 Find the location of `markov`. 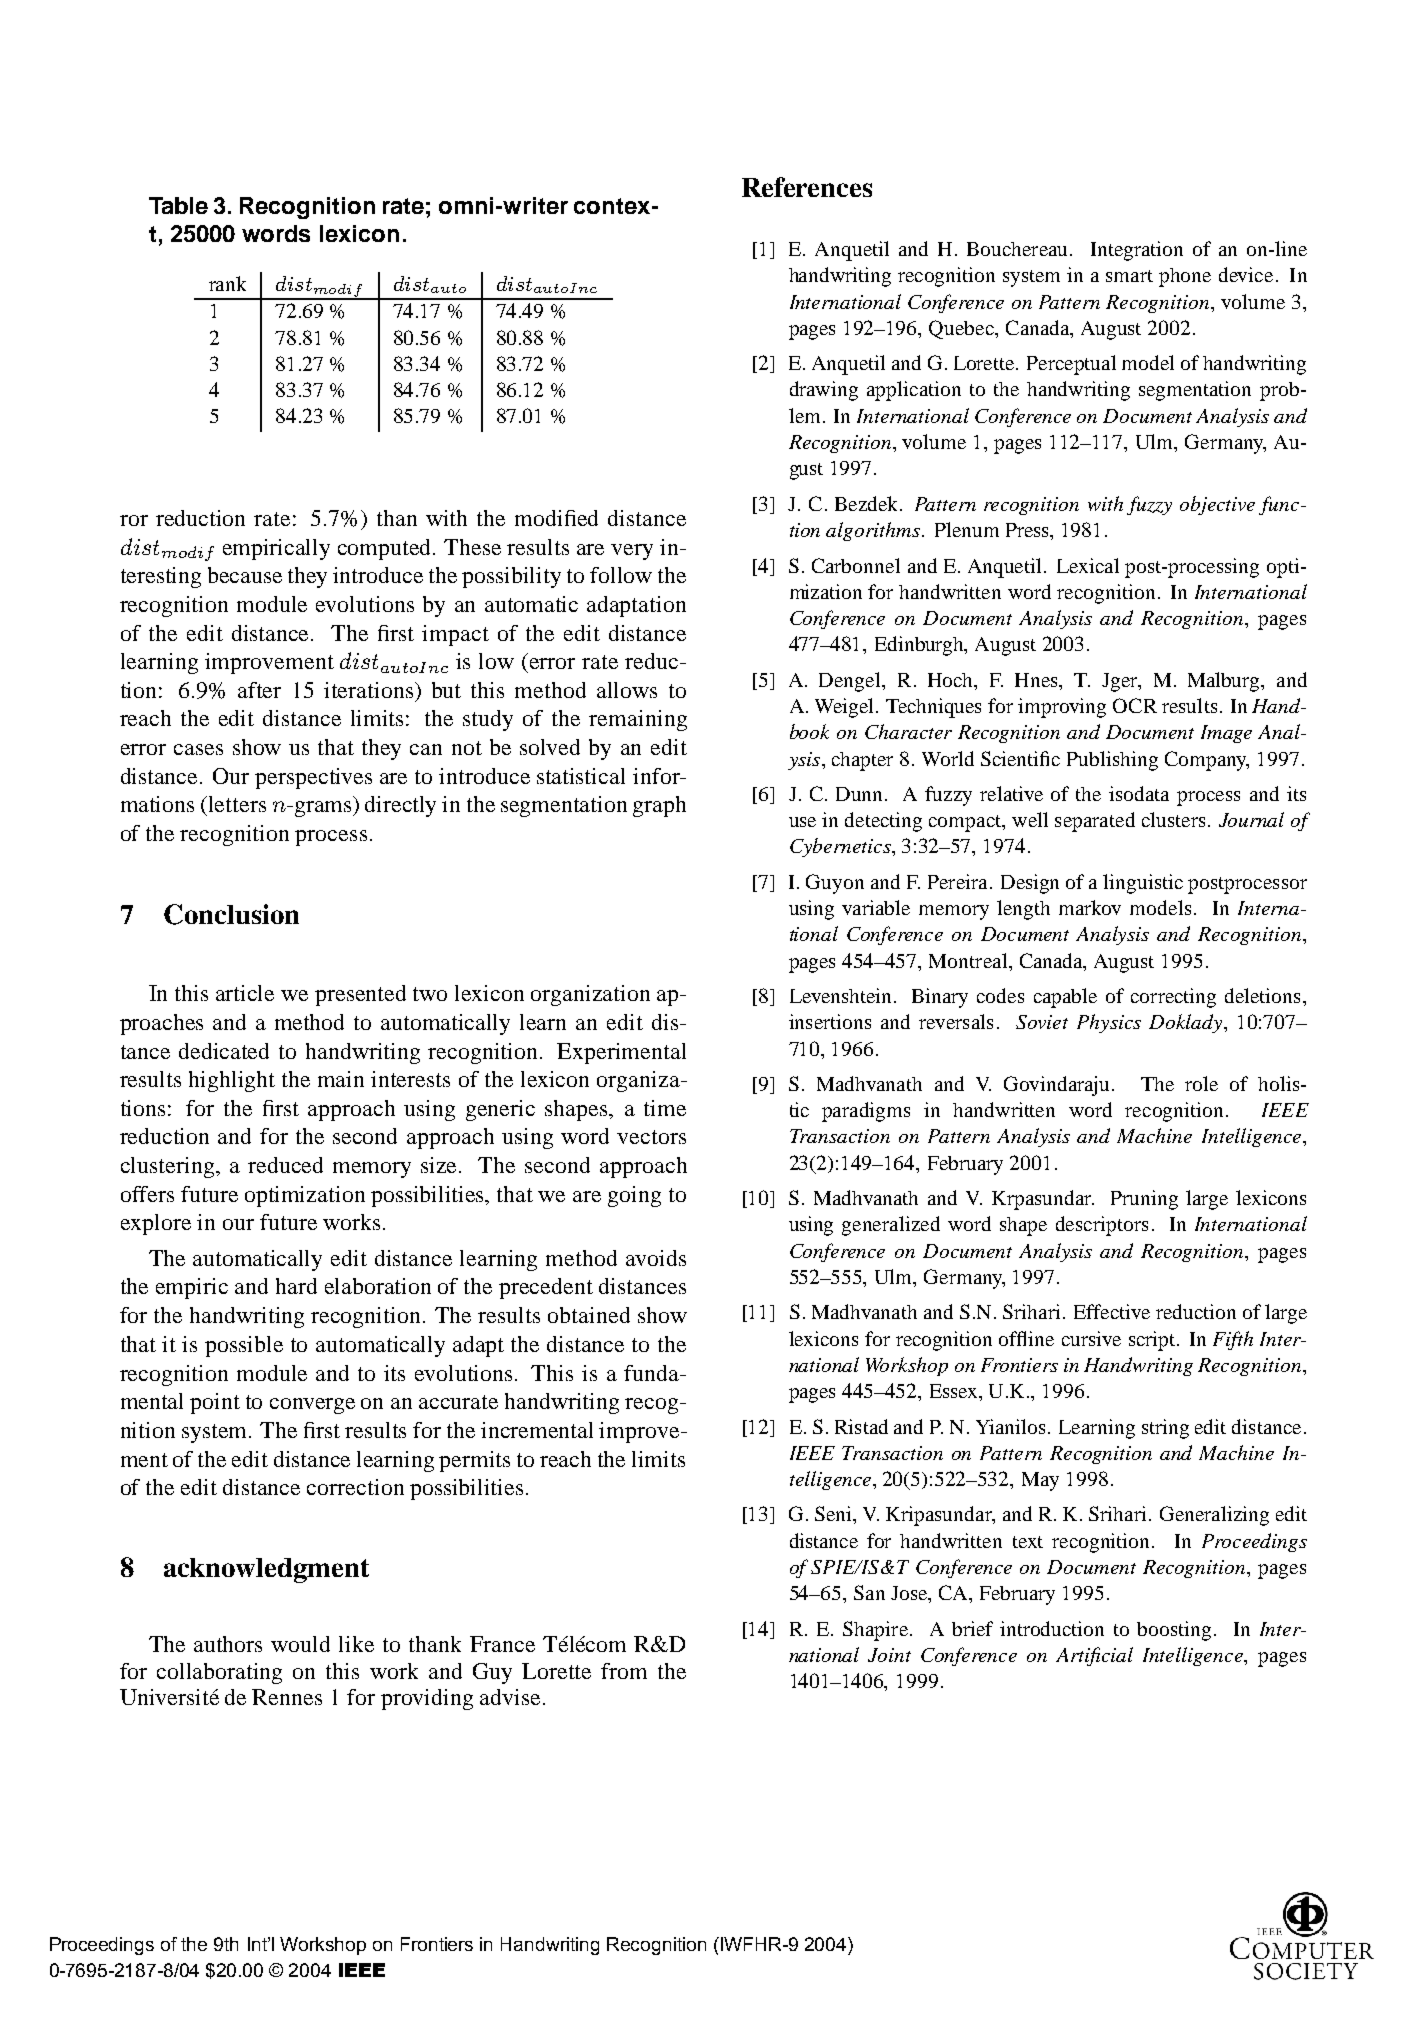

markov is located at coordinates (1090, 907).
